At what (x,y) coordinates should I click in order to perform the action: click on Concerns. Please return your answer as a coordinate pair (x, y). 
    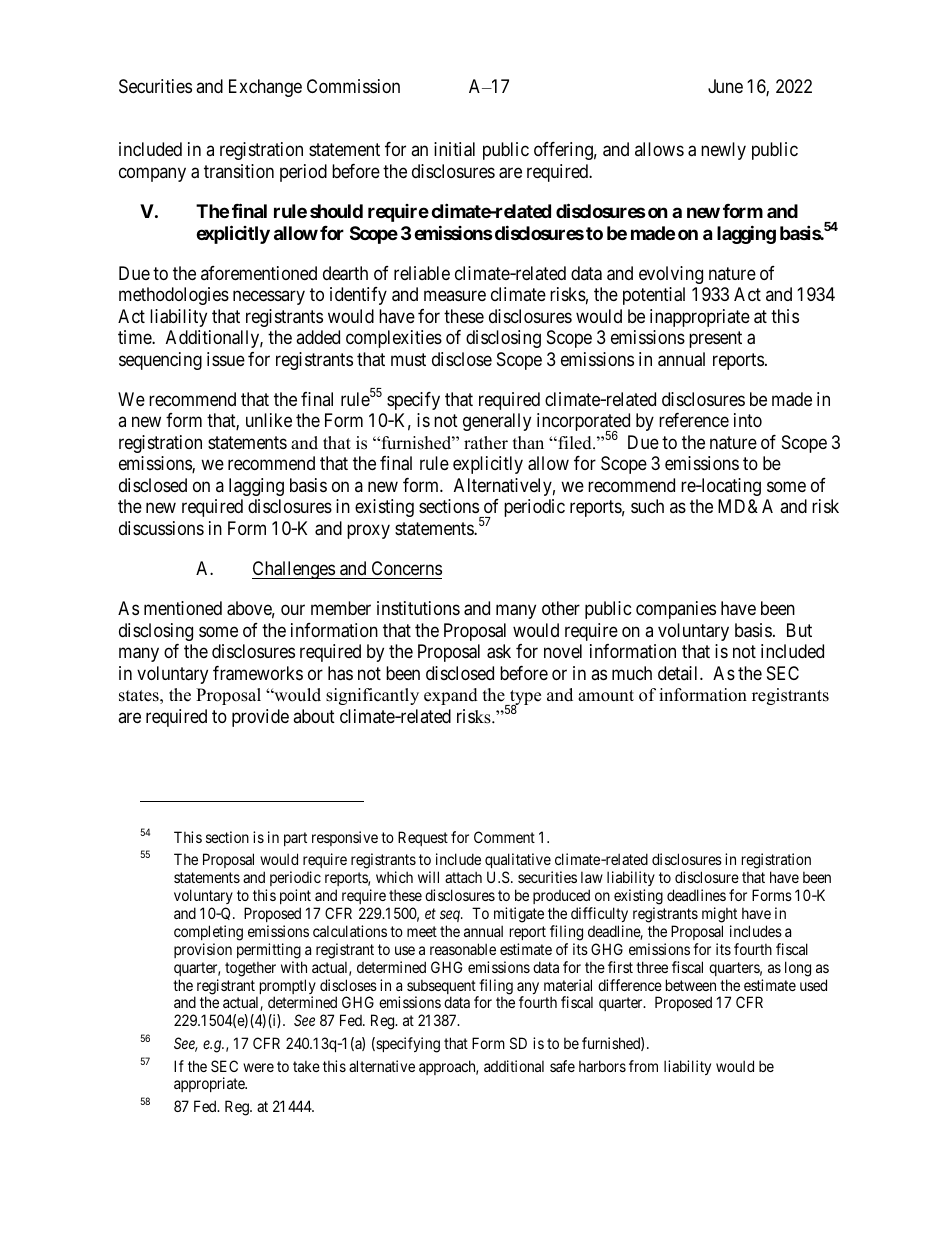
    Looking at the image, I should click on (407, 568).
